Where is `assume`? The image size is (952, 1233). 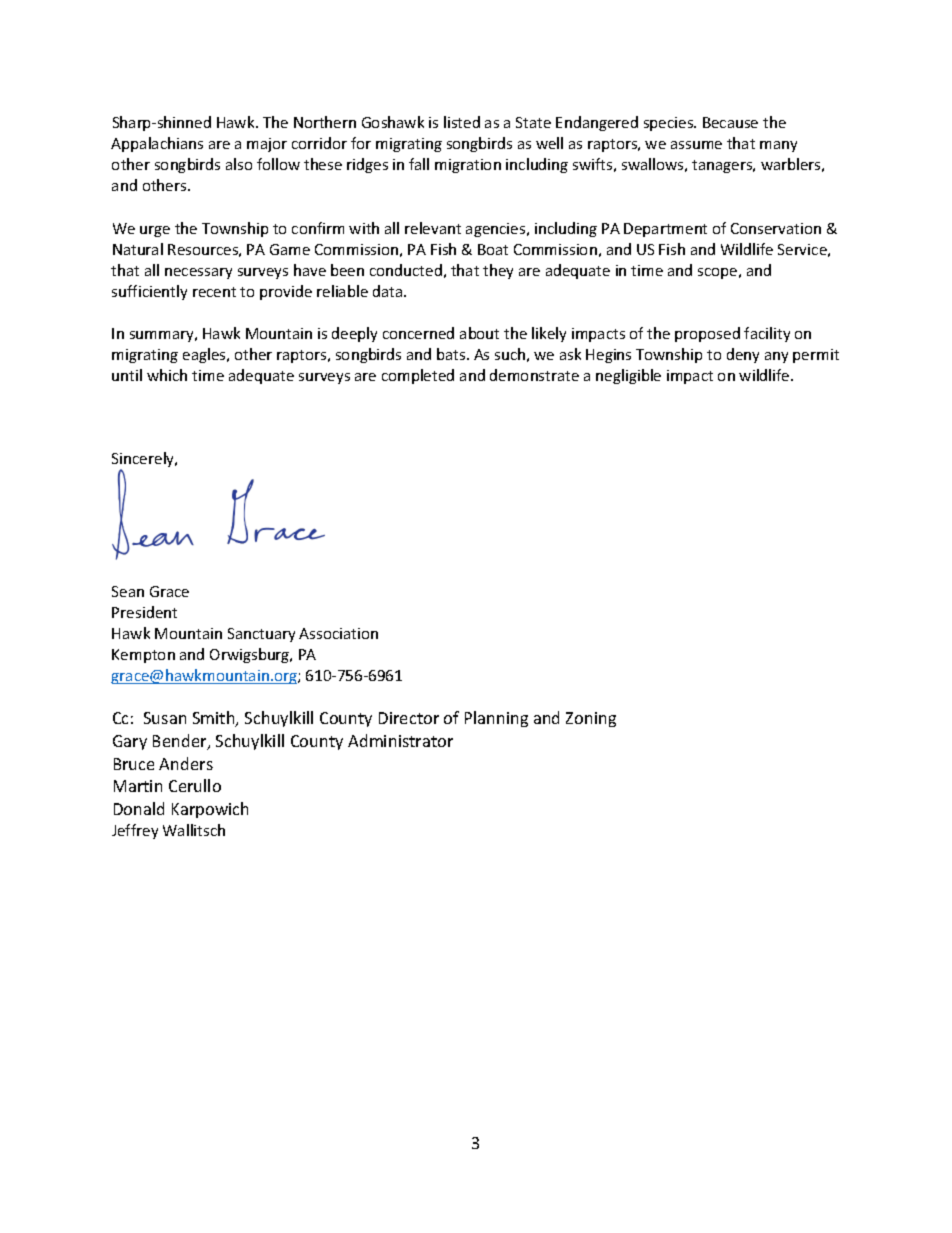 assume is located at coordinates (696, 145).
